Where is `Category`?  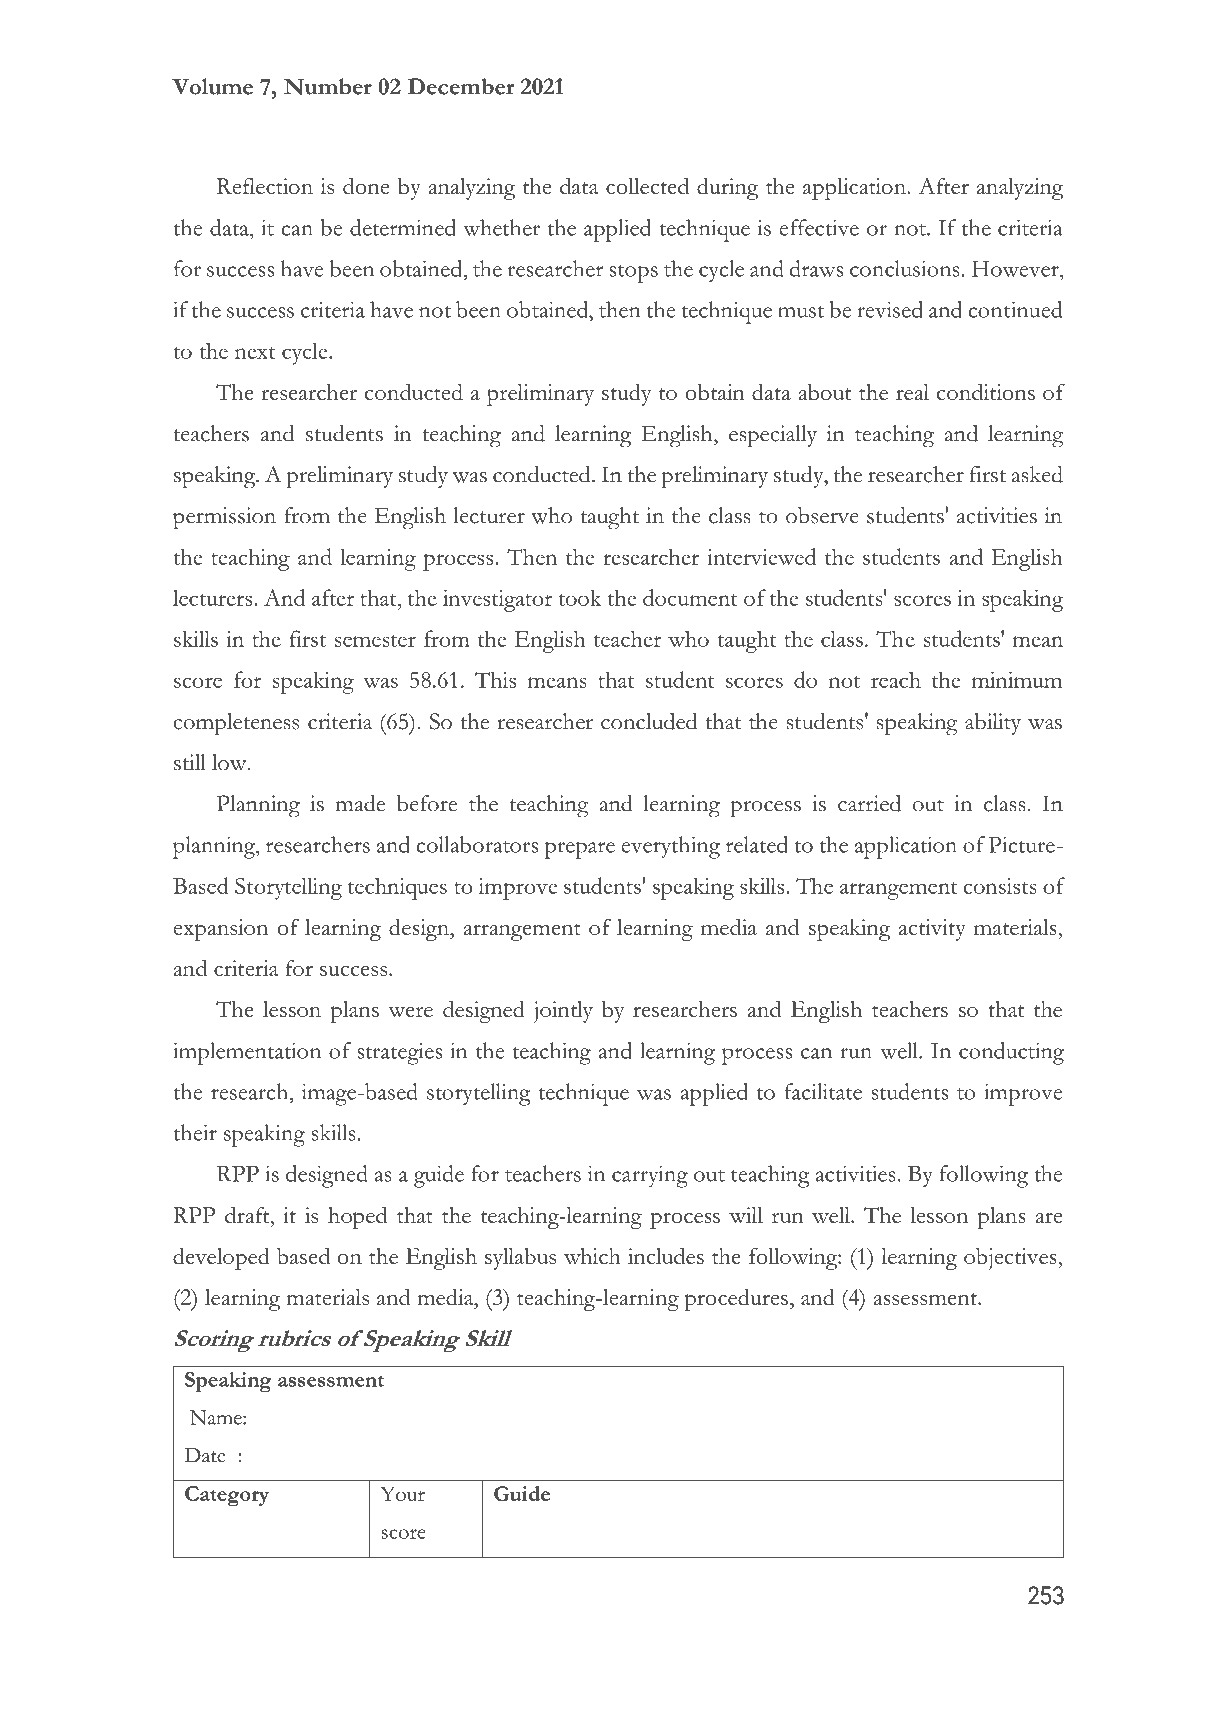 Category is located at coordinates (227, 1496).
